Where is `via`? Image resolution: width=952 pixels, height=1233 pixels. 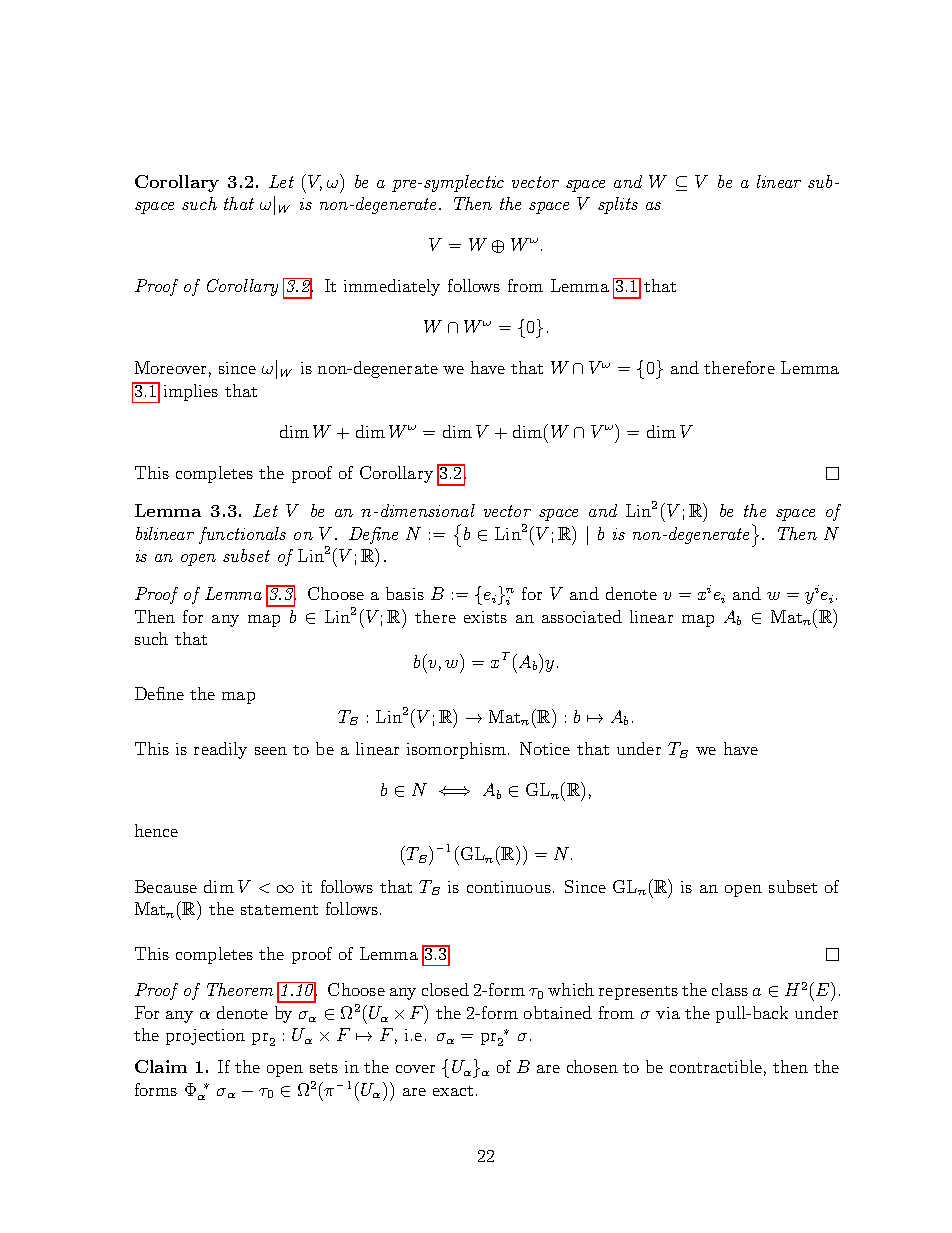
via is located at coordinates (668, 1013).
